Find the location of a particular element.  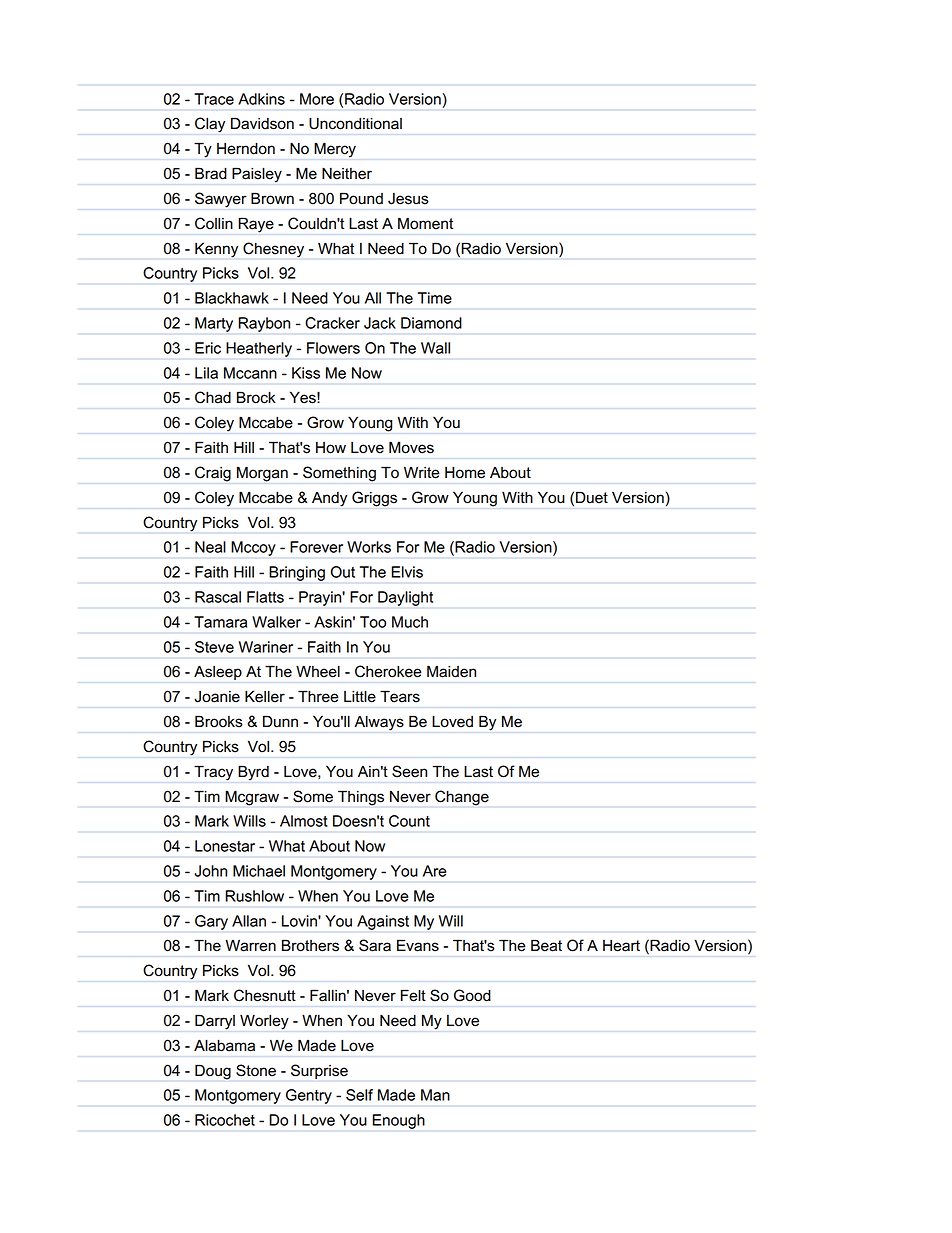

Jesus is located at coordinates (408, 199).
